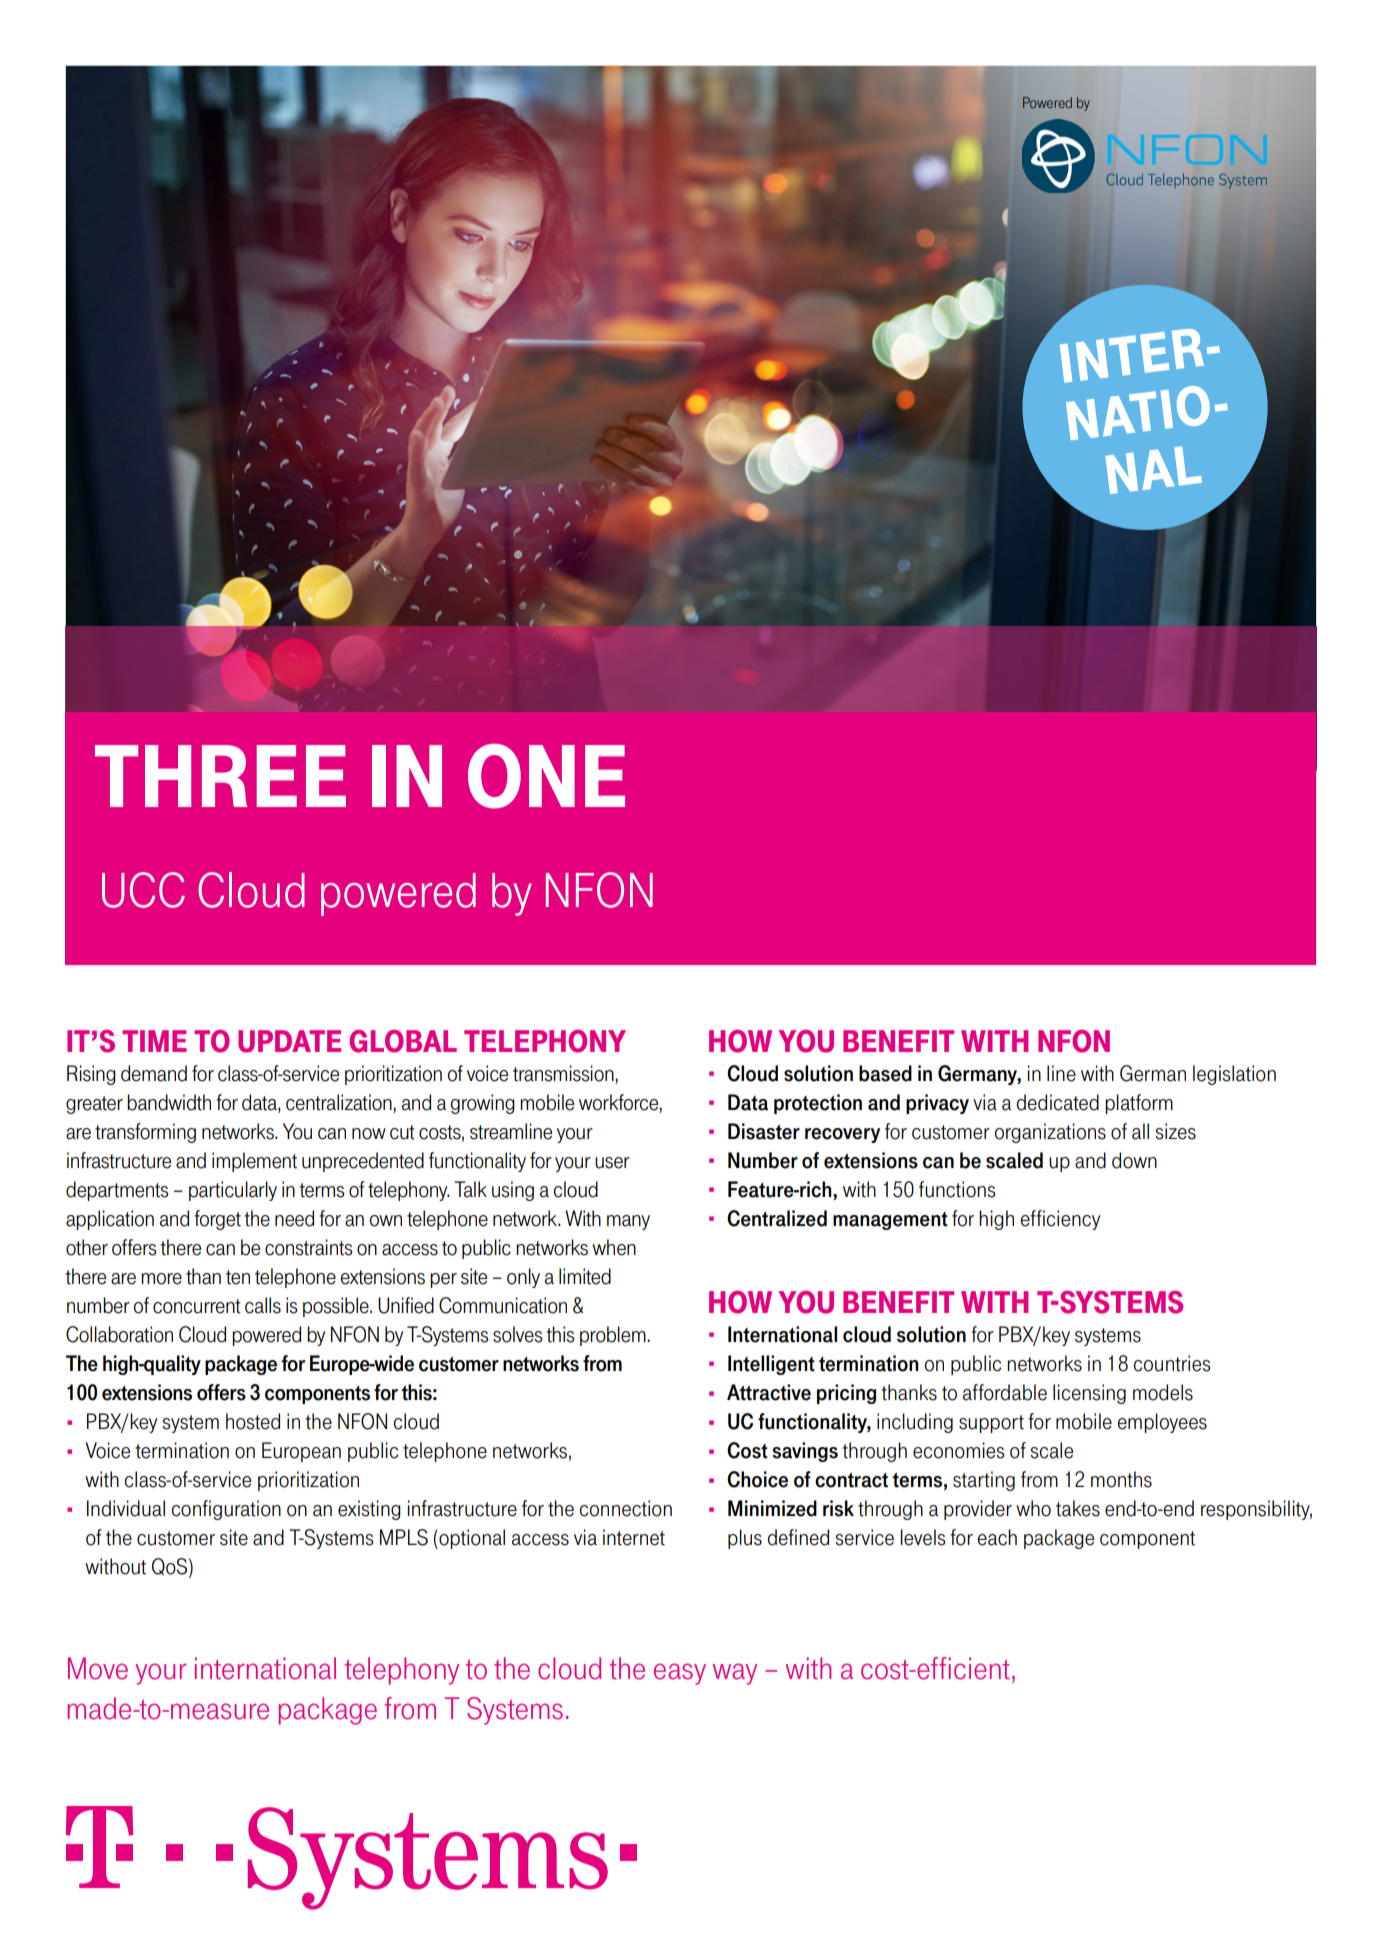 Image resolution: width=1382 pixels, height=1954 pixels. Describe the element at coordinates (161, 1279) in the screenshot. I see `more` at that location.
